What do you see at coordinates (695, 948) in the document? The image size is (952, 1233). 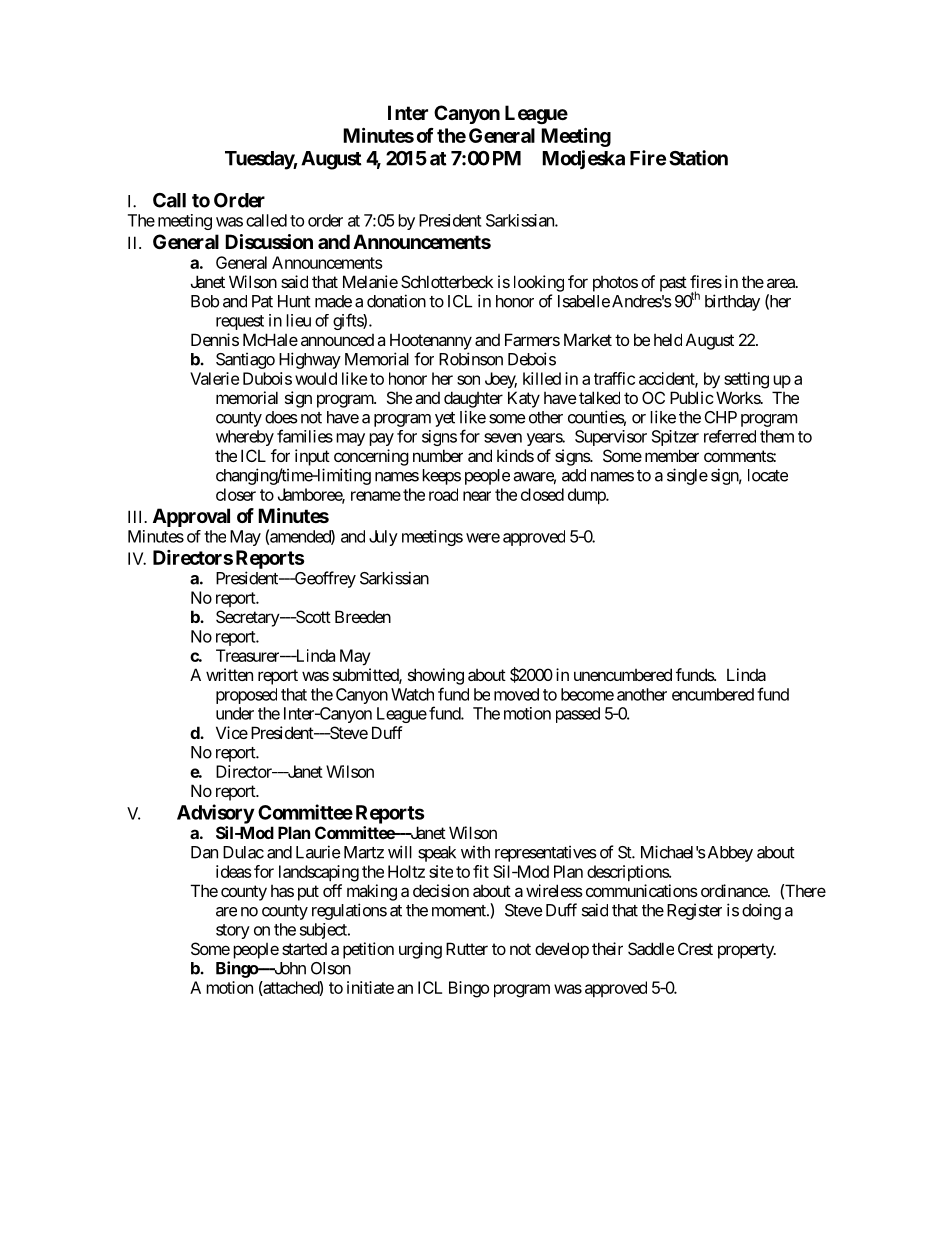 I see `Crest` at bounding box center [695, 948].
